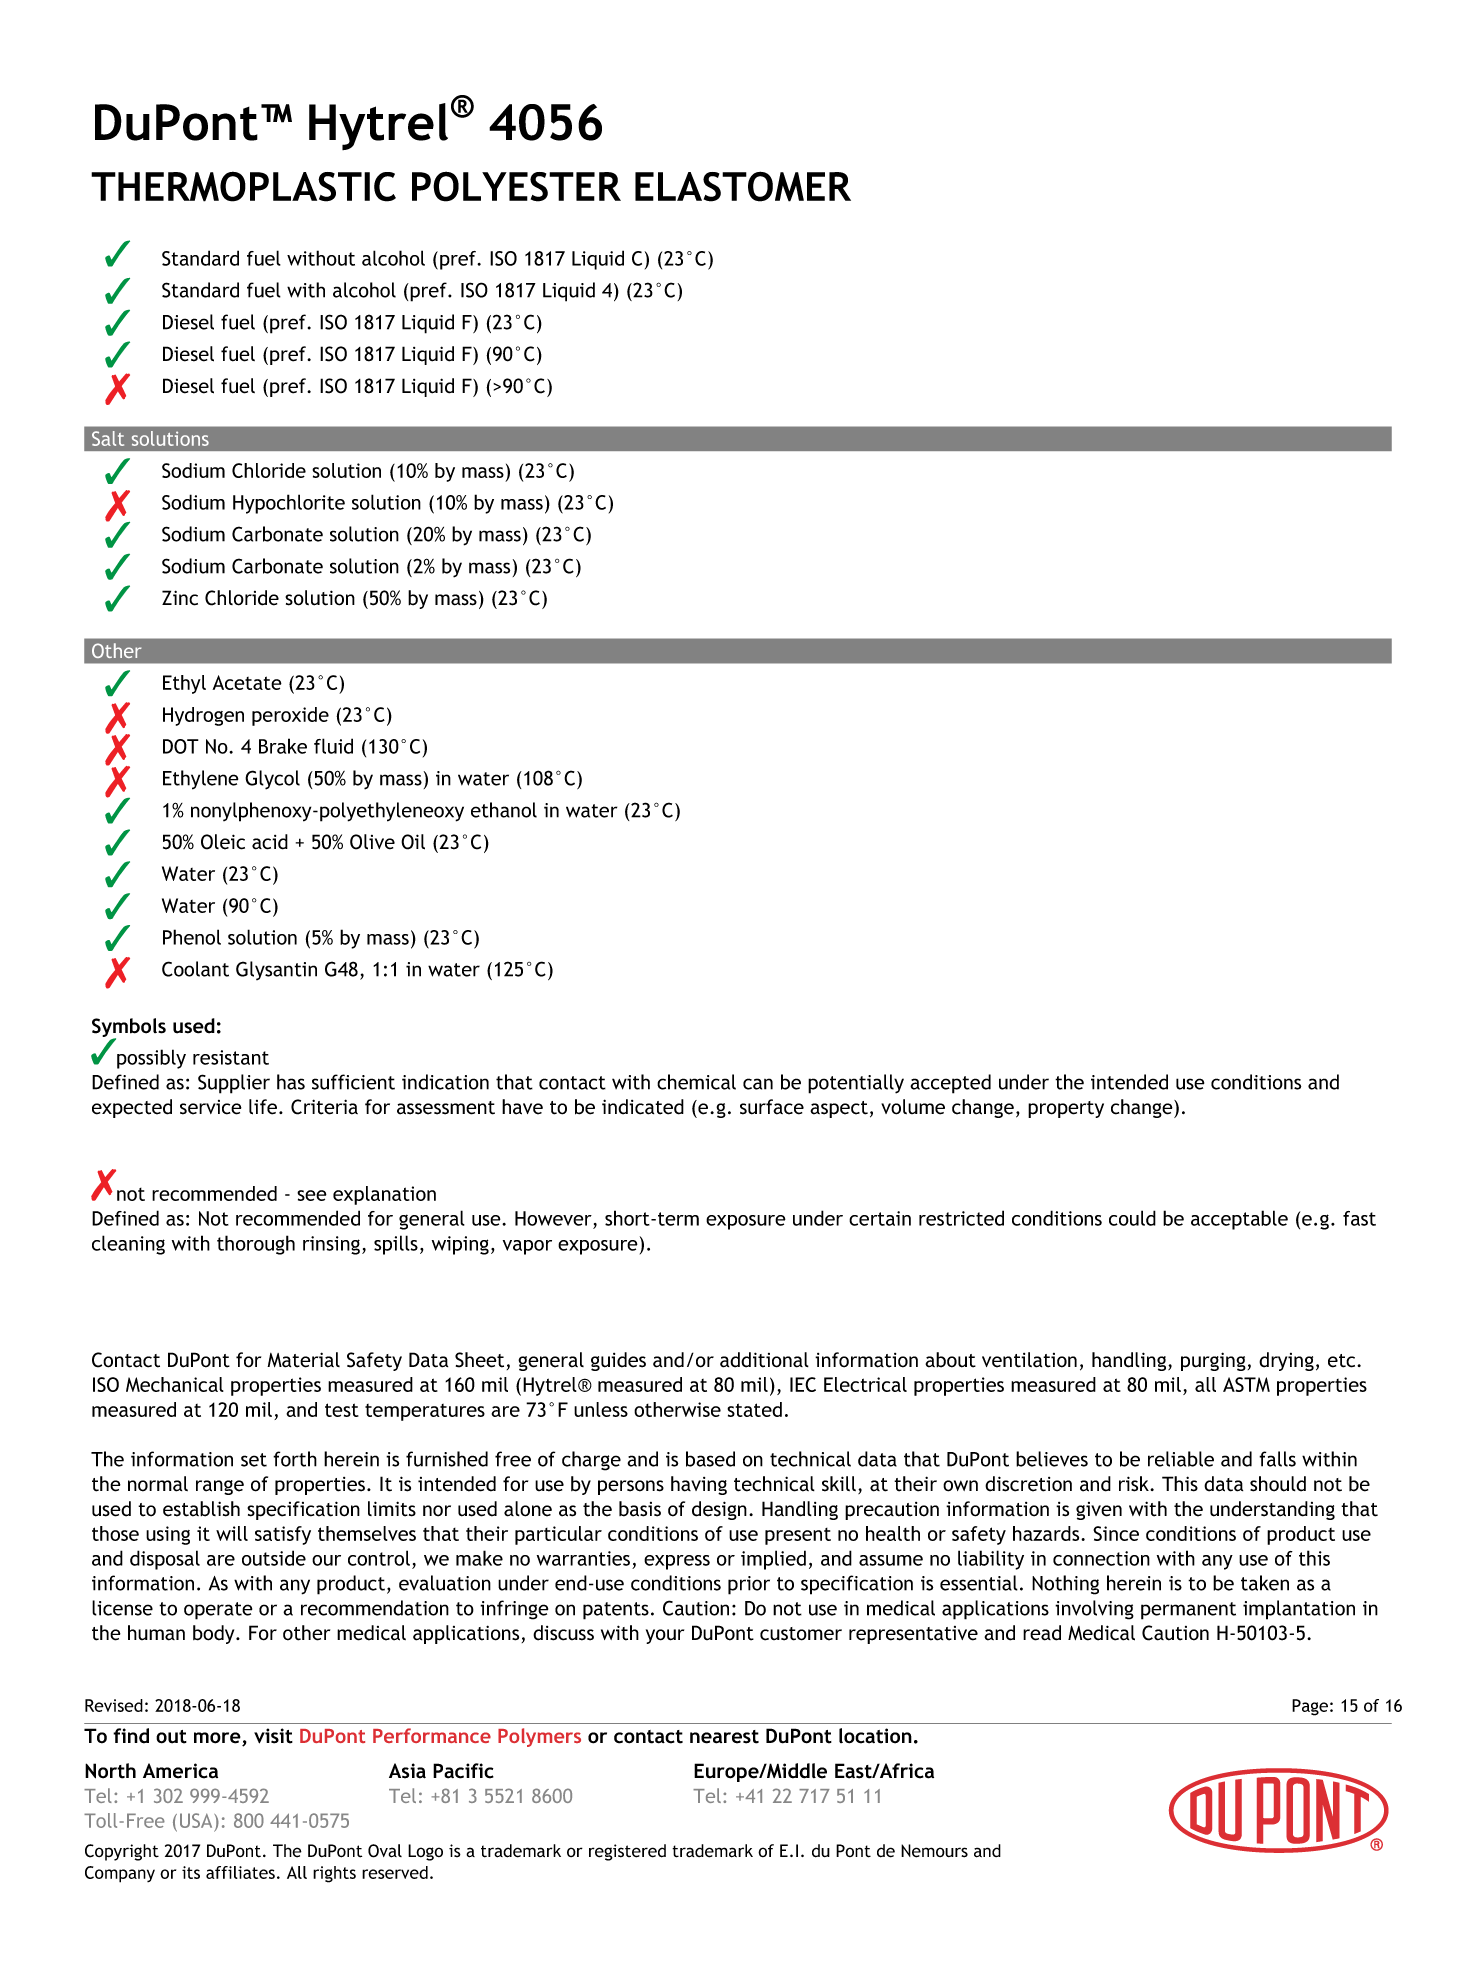 This page has height=1962, width=1476. What do you see at coordinates (197, 1820) in the page?
I see `USA` at bounding box center [197, 1820].
